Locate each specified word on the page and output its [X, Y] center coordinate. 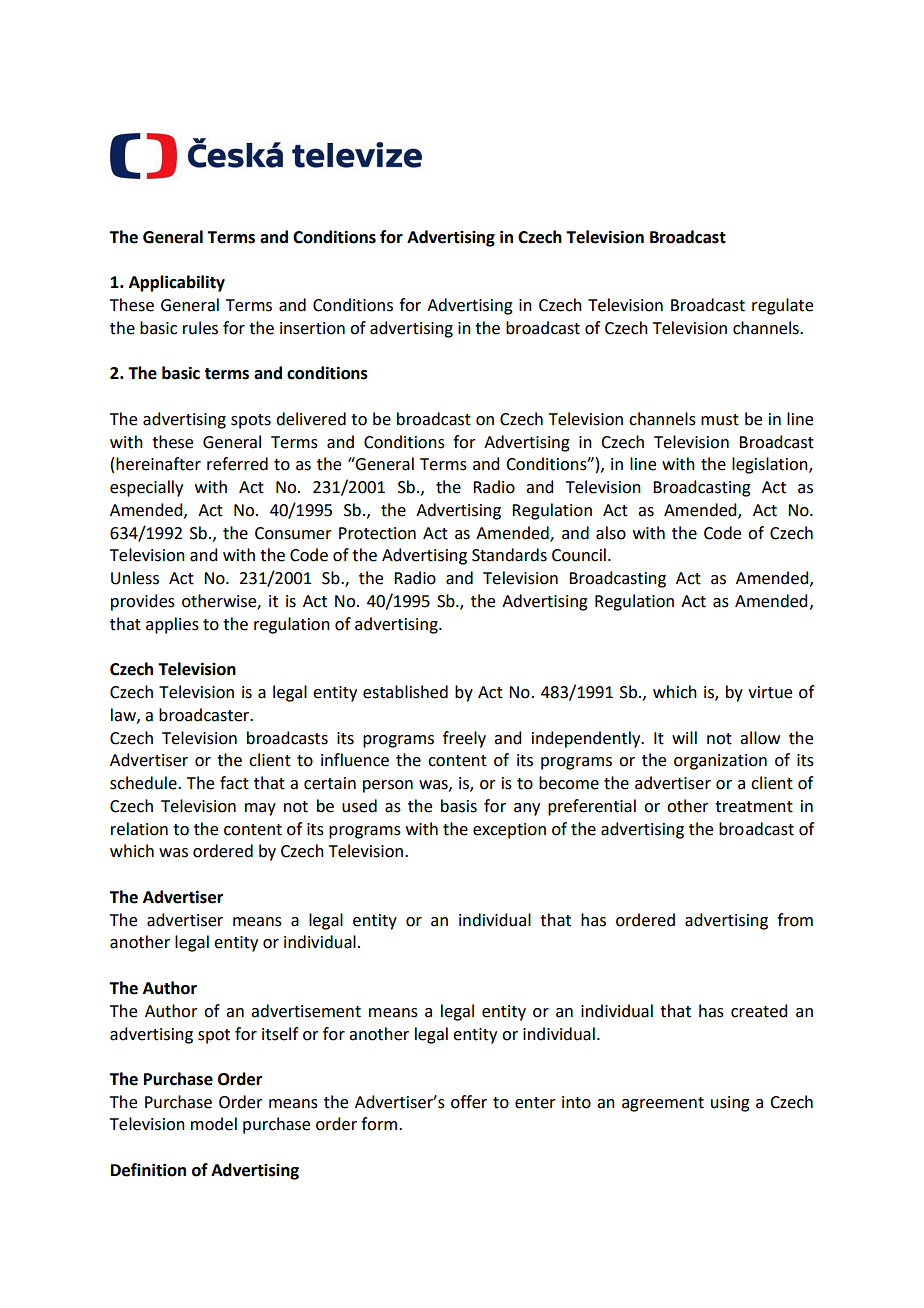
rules [200, 328]
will [684, 737]
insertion [312, 328]
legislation [771, 465]
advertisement [306, 1011]
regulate [782, 306]
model [214, 1124]
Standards [509, 555]
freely [464, 739]
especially [146, 488]
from [795, 920]
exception [509, 831]
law [124, 715]
